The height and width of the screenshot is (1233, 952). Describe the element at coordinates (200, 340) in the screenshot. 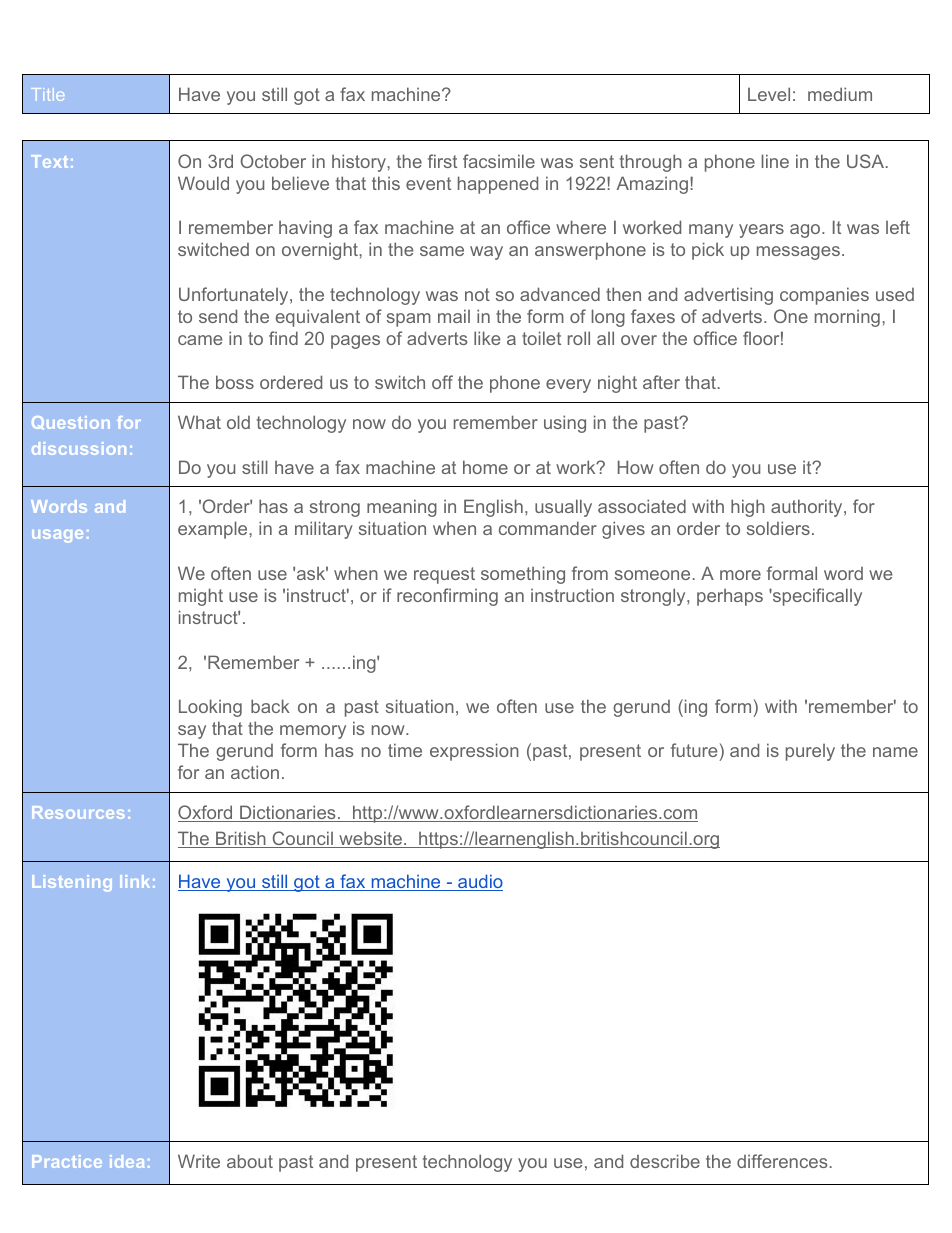

I see `came` at that location.
